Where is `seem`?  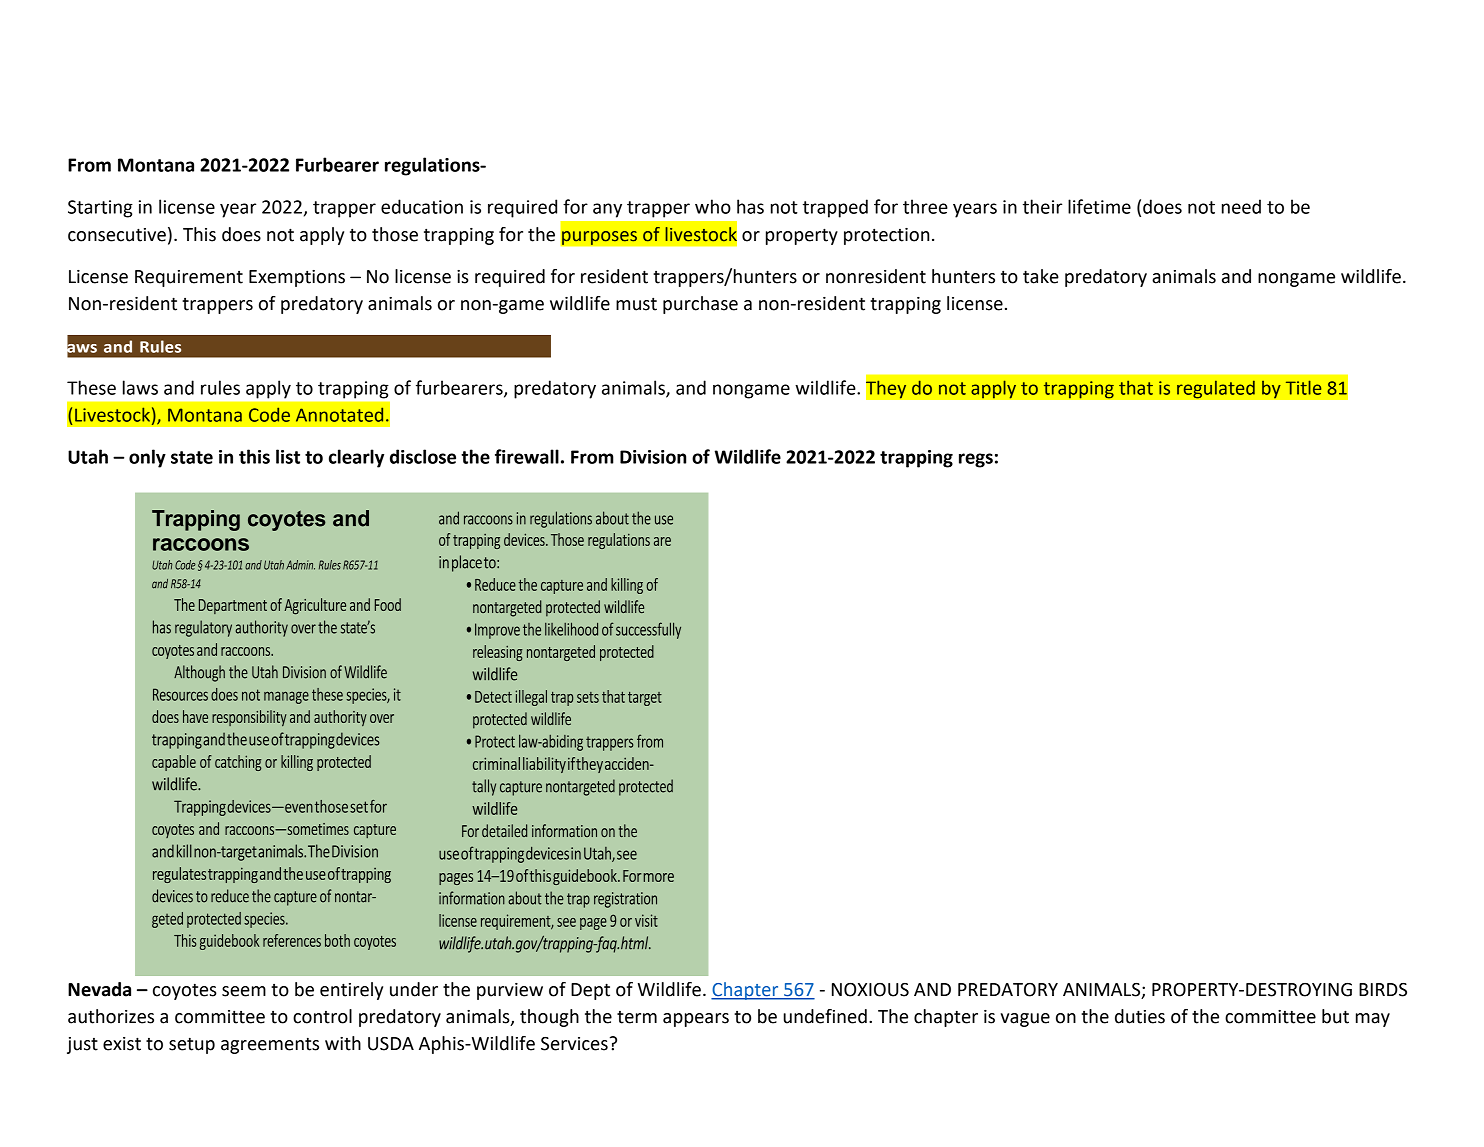
seem is located at coordinates (244, 991).
